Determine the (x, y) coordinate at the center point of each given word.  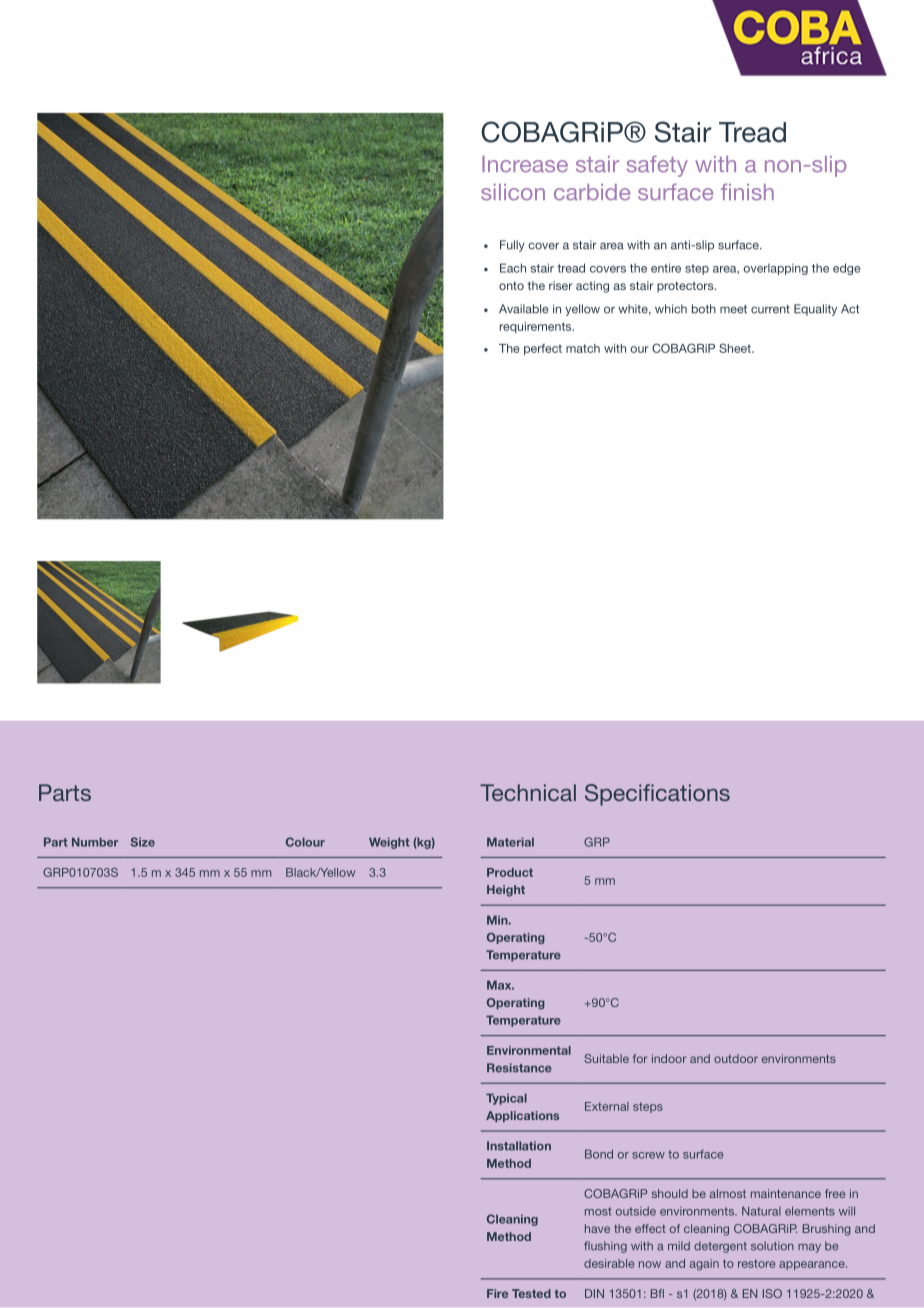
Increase (525, 164)
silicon (513, 192)
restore (756, 1263)
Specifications (657, 795)
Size (143, 842)
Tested (531, 1293)
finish (747, 191)
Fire (497, 1293)
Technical (528, 792)
